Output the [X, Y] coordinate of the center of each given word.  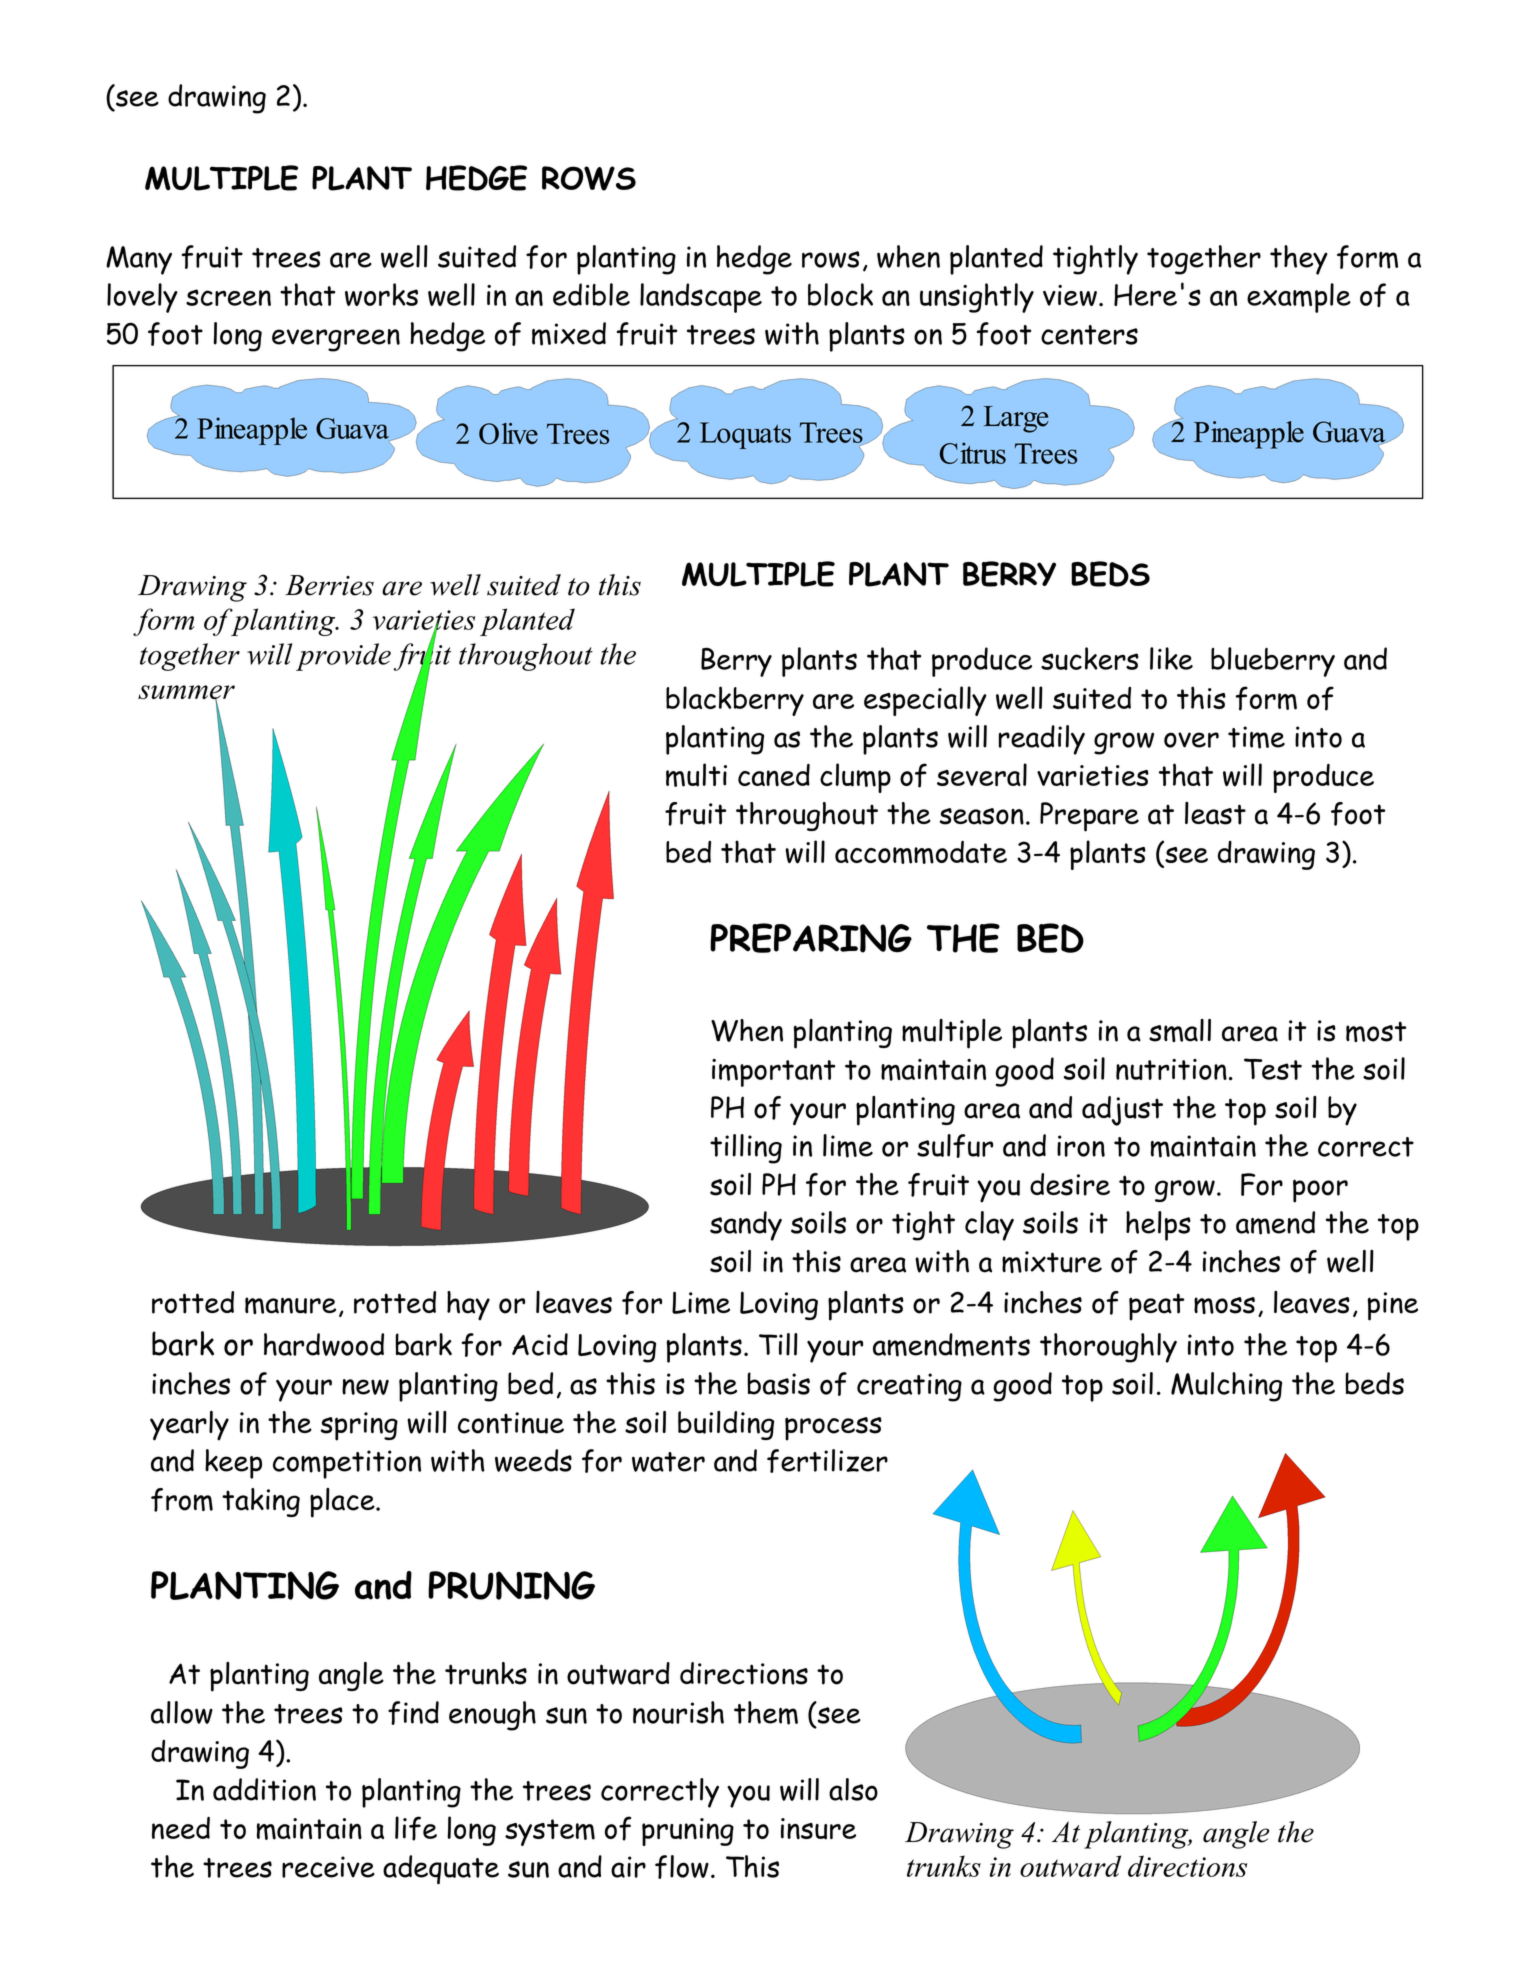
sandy [746, 1226]
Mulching [1226, 1387]
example [1299, 298]
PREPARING [811, 938]
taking [261, 1502]
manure [290, 1305]
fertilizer [827, 1461]
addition [264, 1789]
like [1171, 658]
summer [186, 693]
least [1215, 813]
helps [1158, 1226]
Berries [329, 585]
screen [228, 297]
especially [925, 701]
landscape [701, 298]
